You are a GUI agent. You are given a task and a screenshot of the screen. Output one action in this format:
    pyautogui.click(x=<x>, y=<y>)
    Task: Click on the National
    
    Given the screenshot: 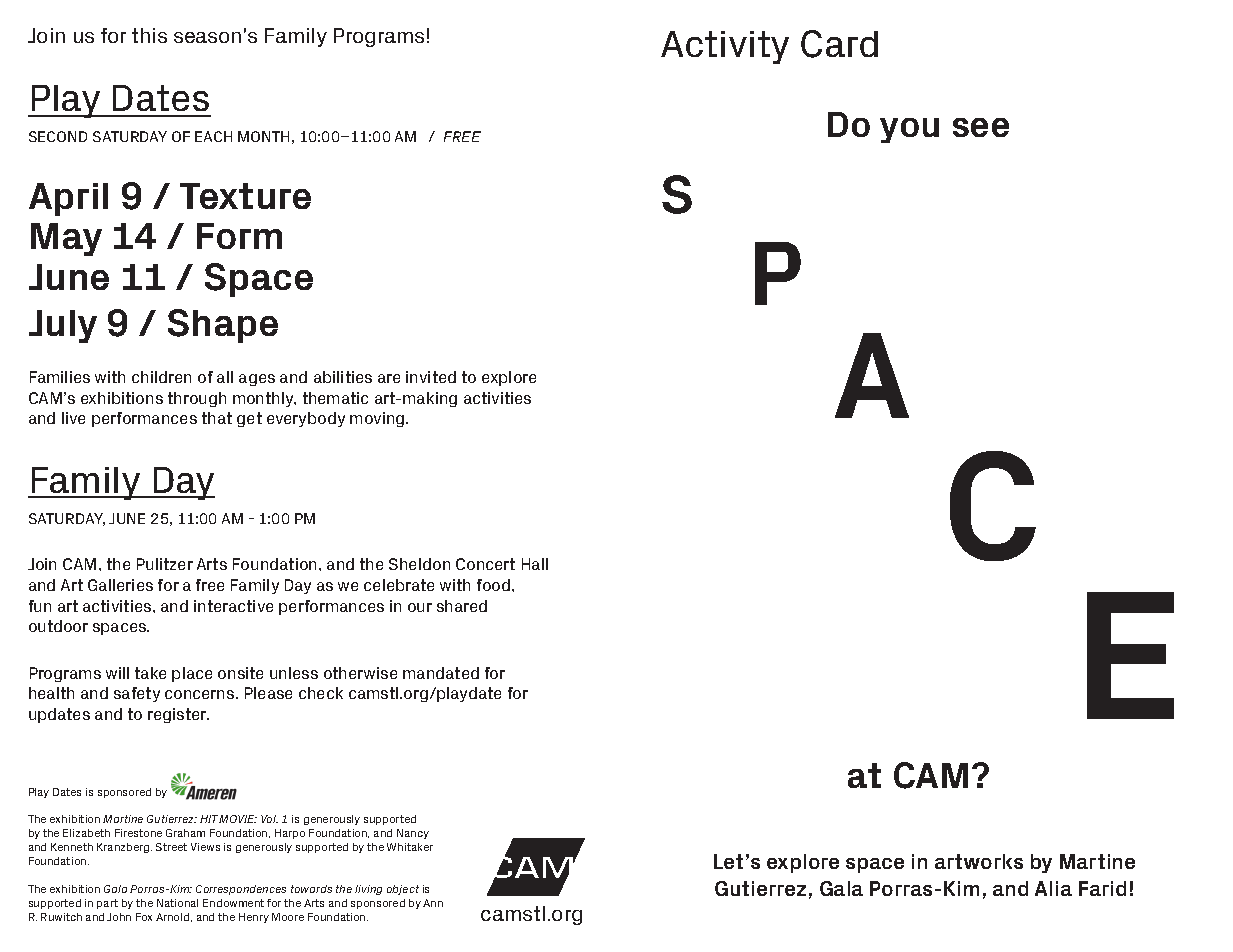 What is the action you would take?
    pyautogui.click(x=177, y=903)
